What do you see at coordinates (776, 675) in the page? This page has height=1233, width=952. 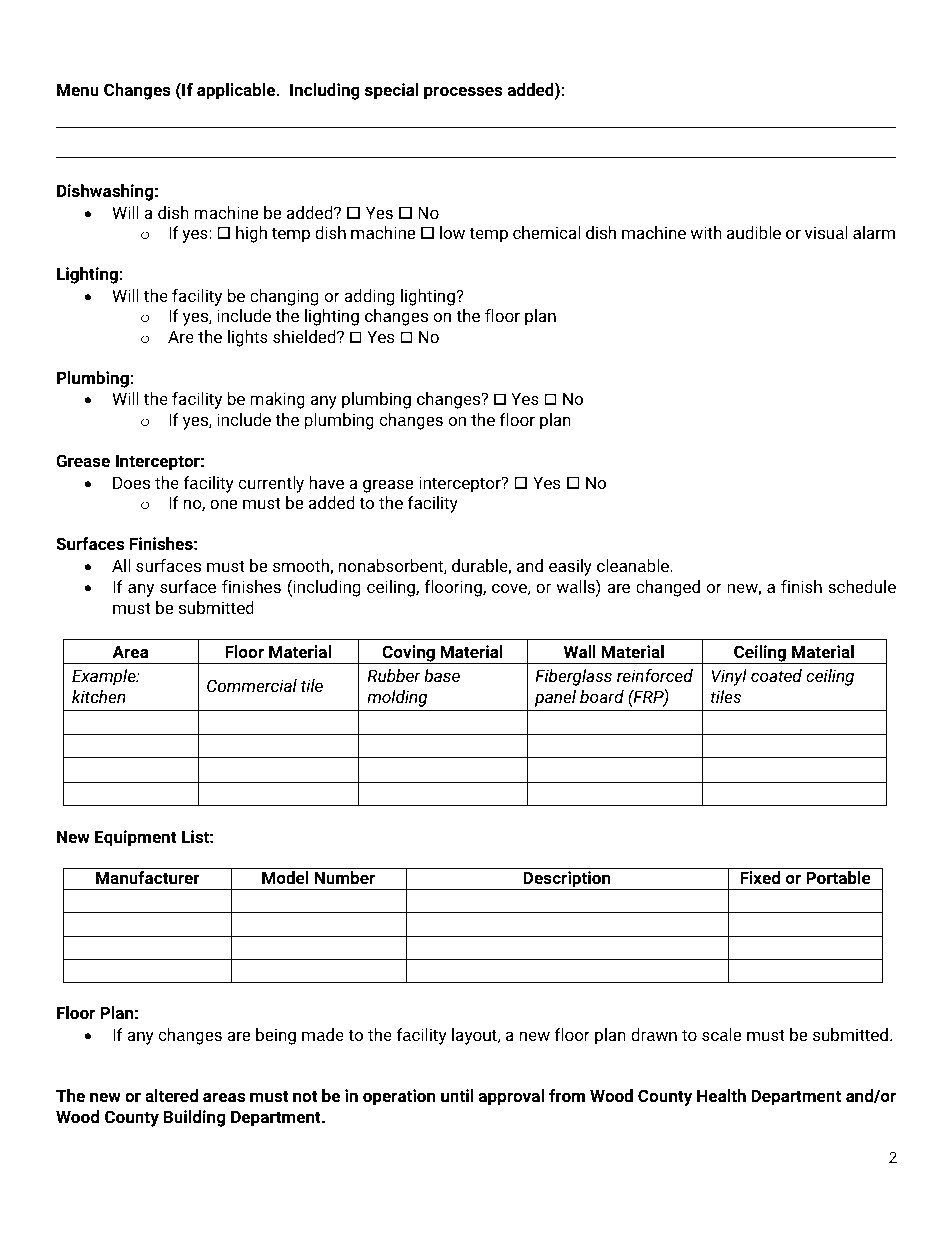 I see `coated` at bounding box center [776, 675].
